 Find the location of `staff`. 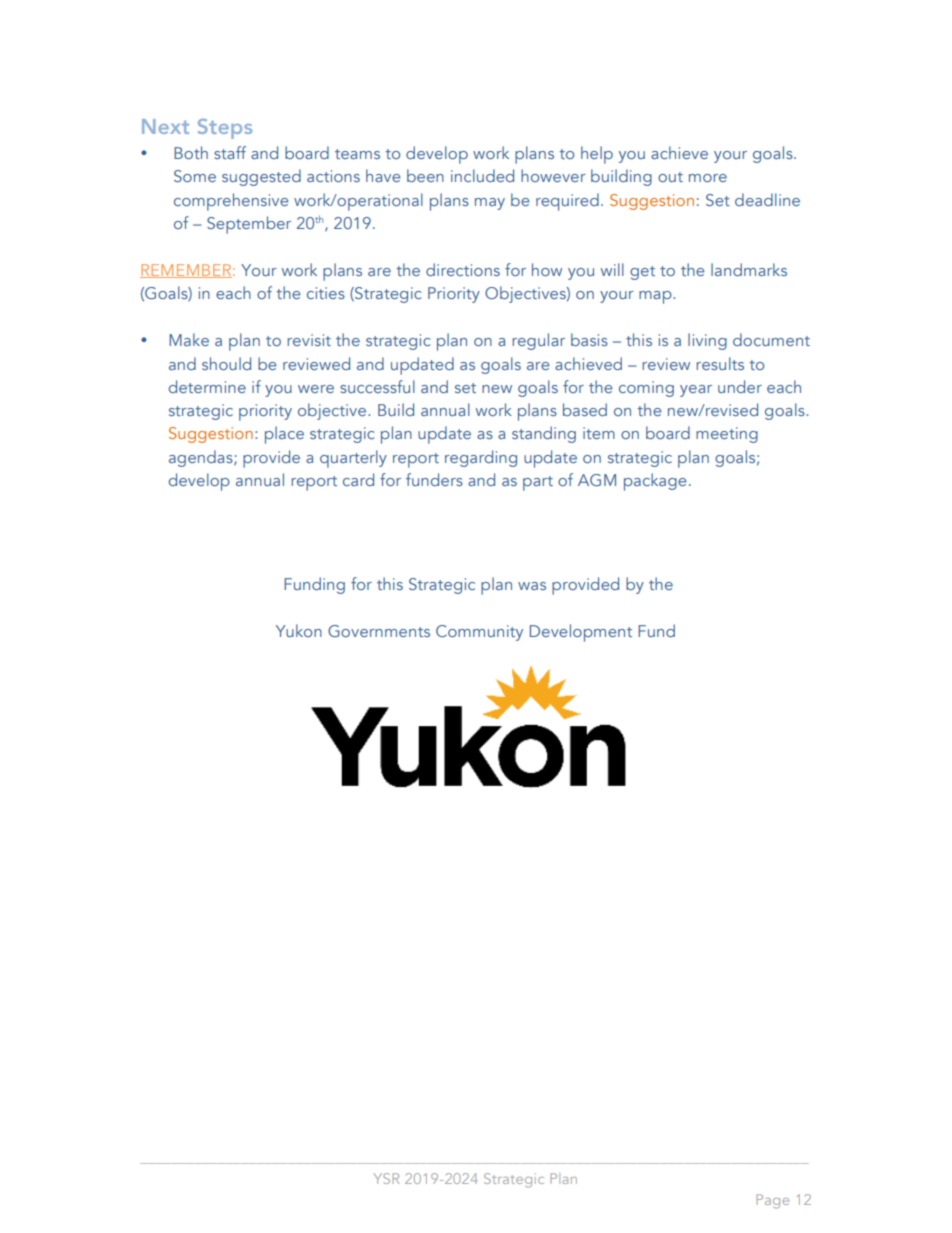

staff is located at coordinates (230, 152).
